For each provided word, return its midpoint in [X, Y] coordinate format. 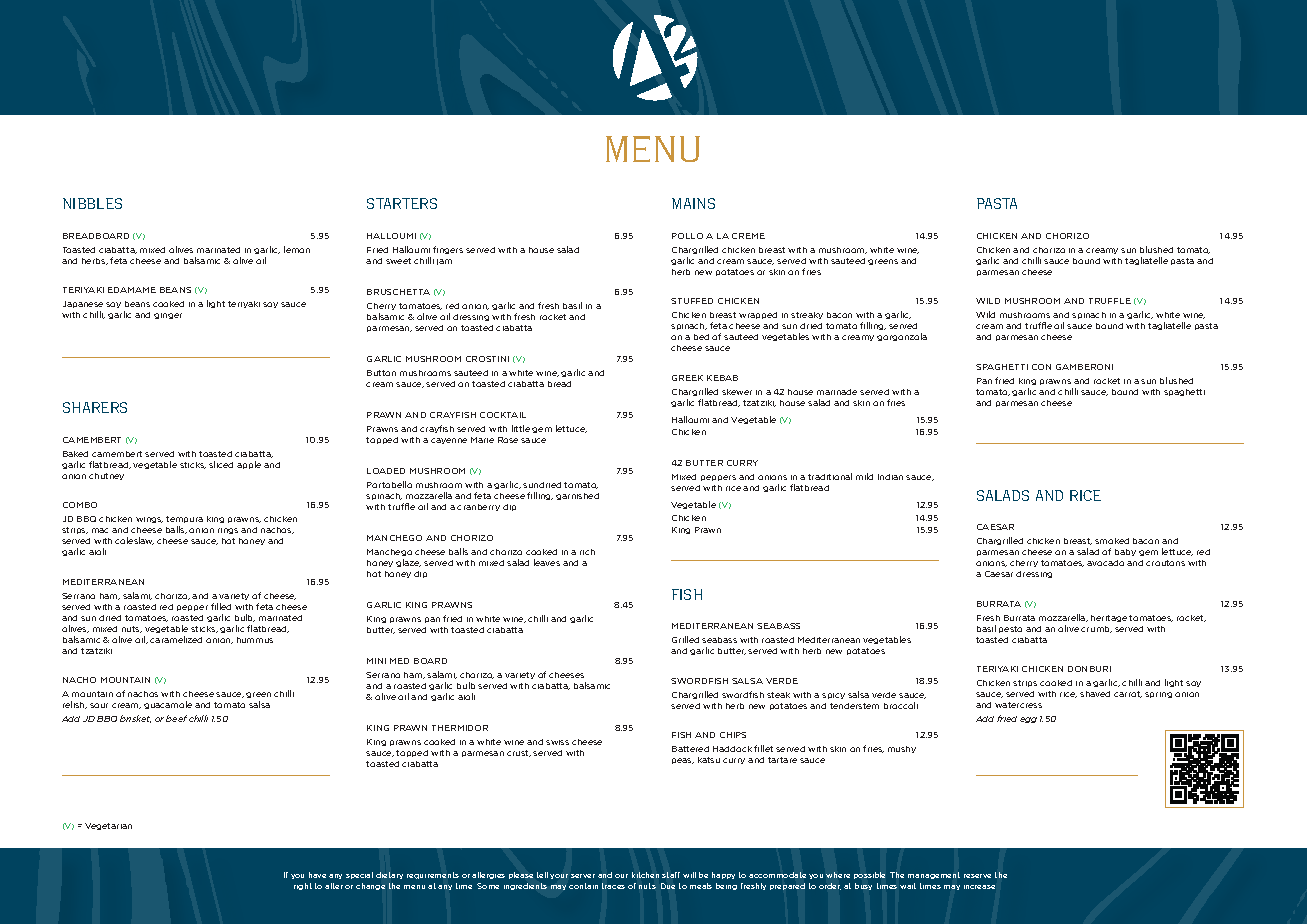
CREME [748, 236]
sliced [221, 464]
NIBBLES [92, 203]
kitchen [645, 875]
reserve [977, 876]
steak [778, 695]
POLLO [687, 236]
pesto [1010, 629]
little [521, 428]
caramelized [176, 639]
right [303, 886]
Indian [890, 477]
